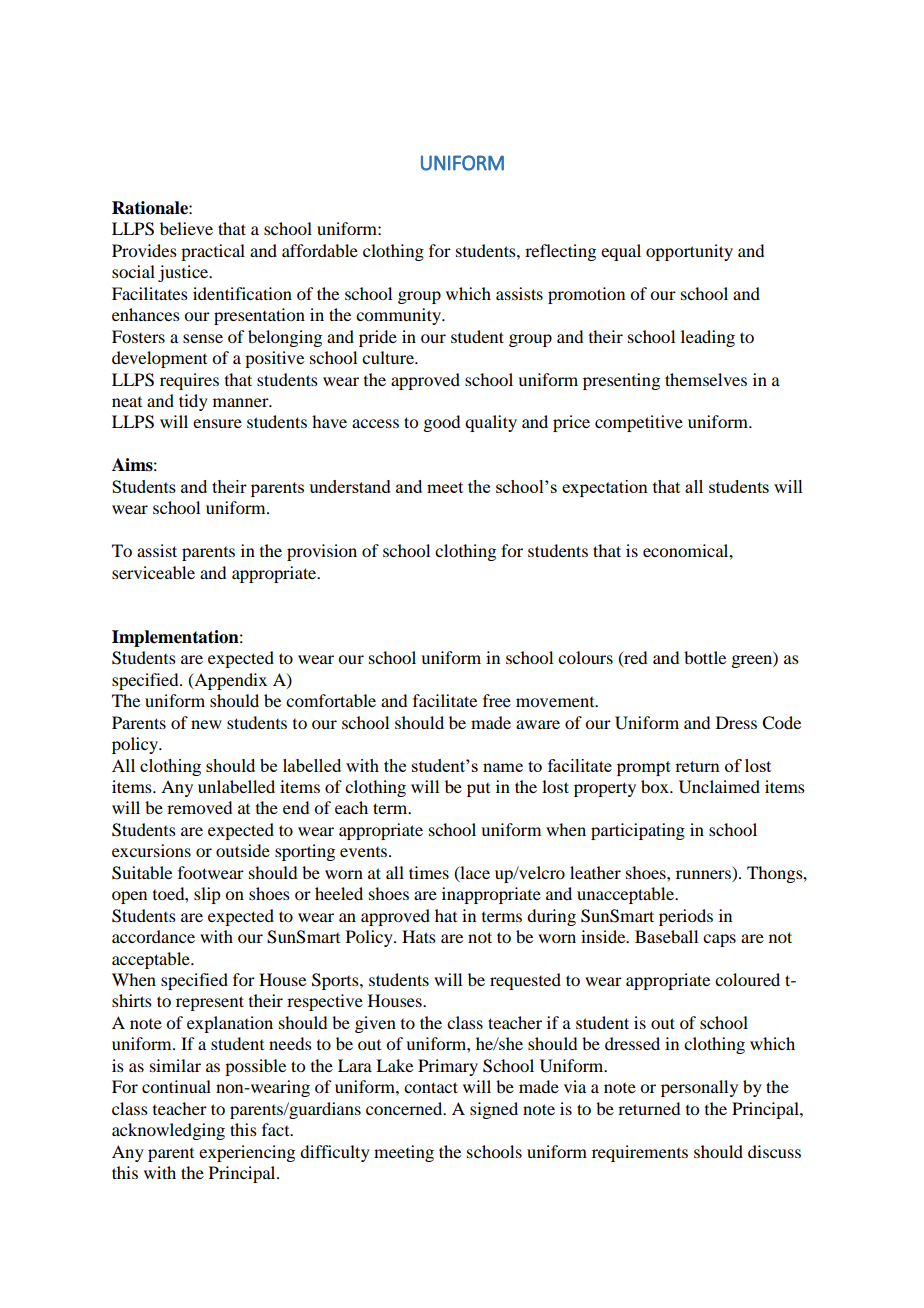 The height and width of the screenshot is (1308, 924). I want to click on lace, so click(474, 873).
